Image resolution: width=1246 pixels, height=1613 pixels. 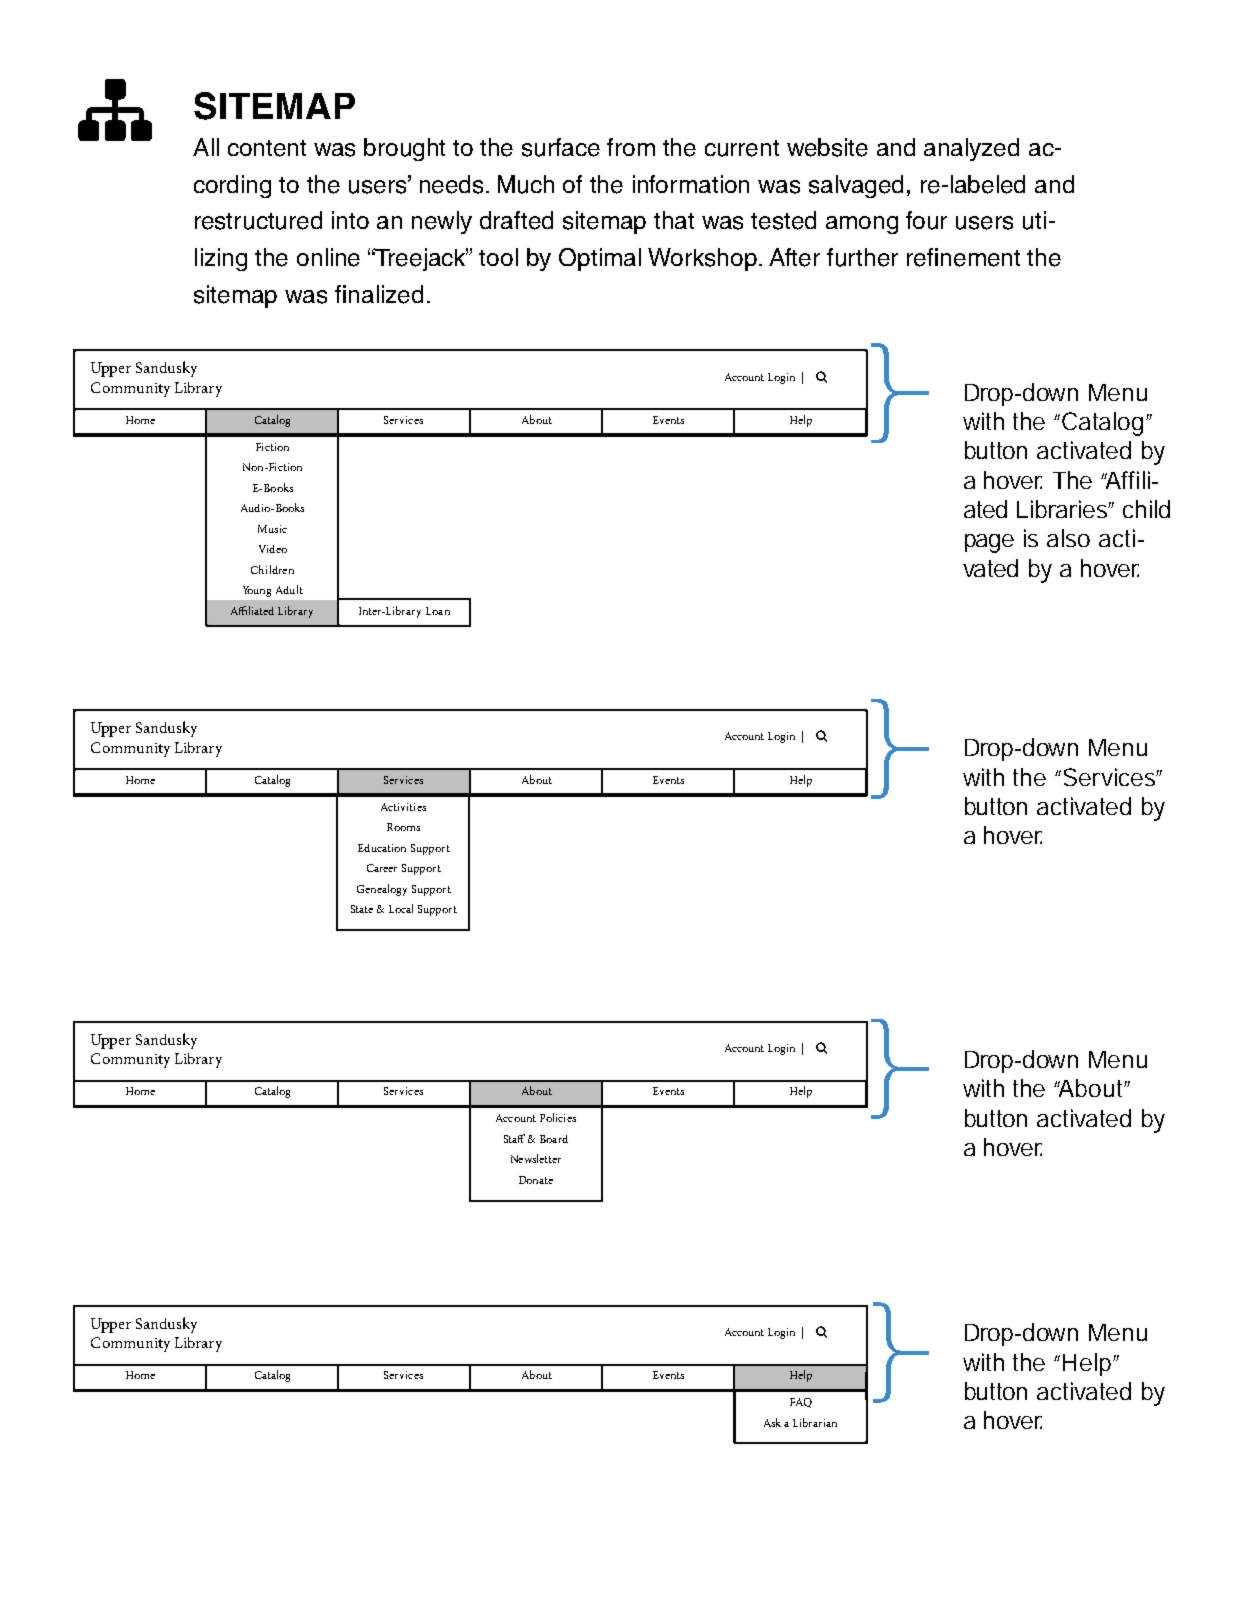 What do you see at coordinates (971, 149) in the screenshot?
I see `analyzed` at bounding box center [971, 149].
